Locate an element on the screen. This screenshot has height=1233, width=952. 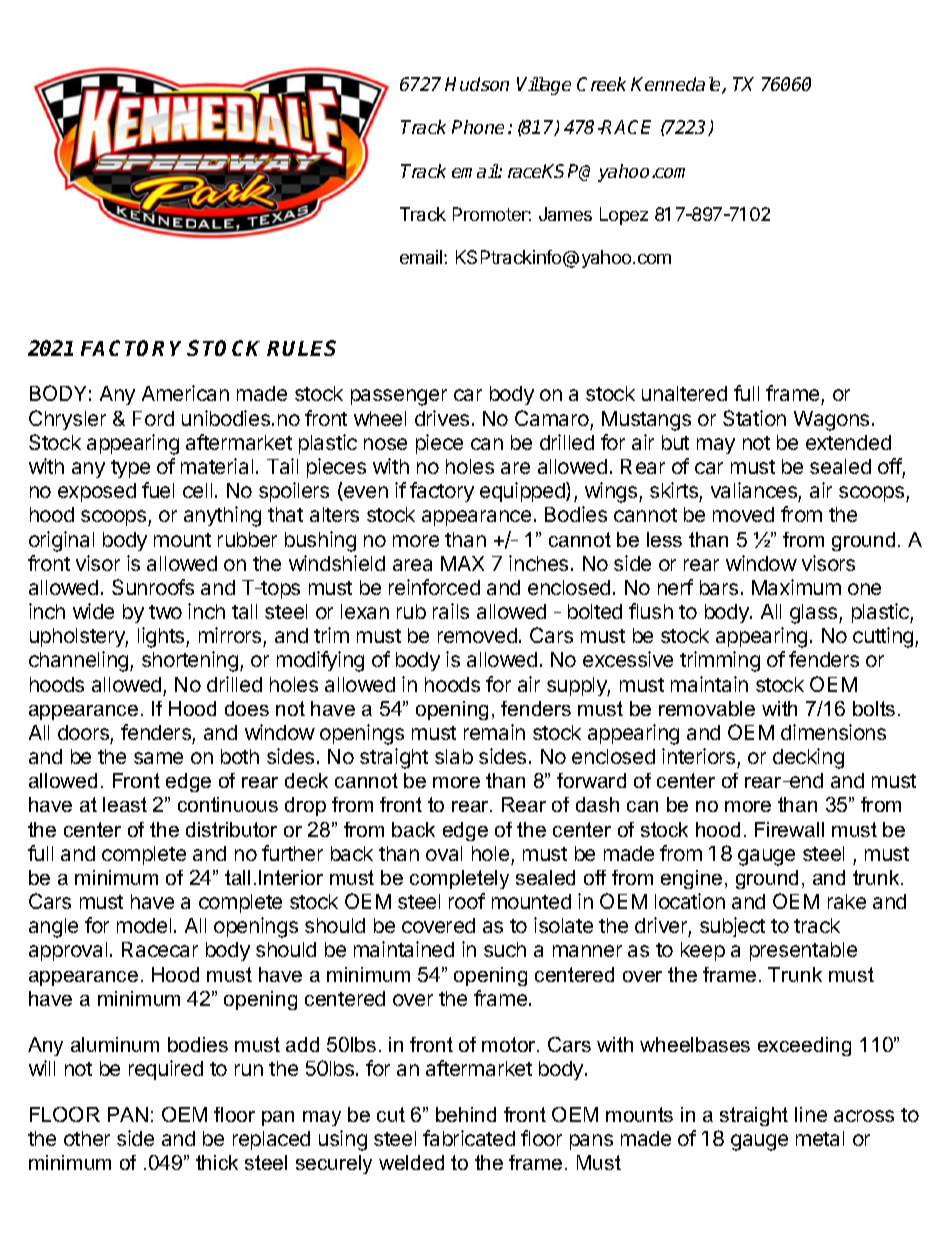
least is located at coordinates (125, 804).
